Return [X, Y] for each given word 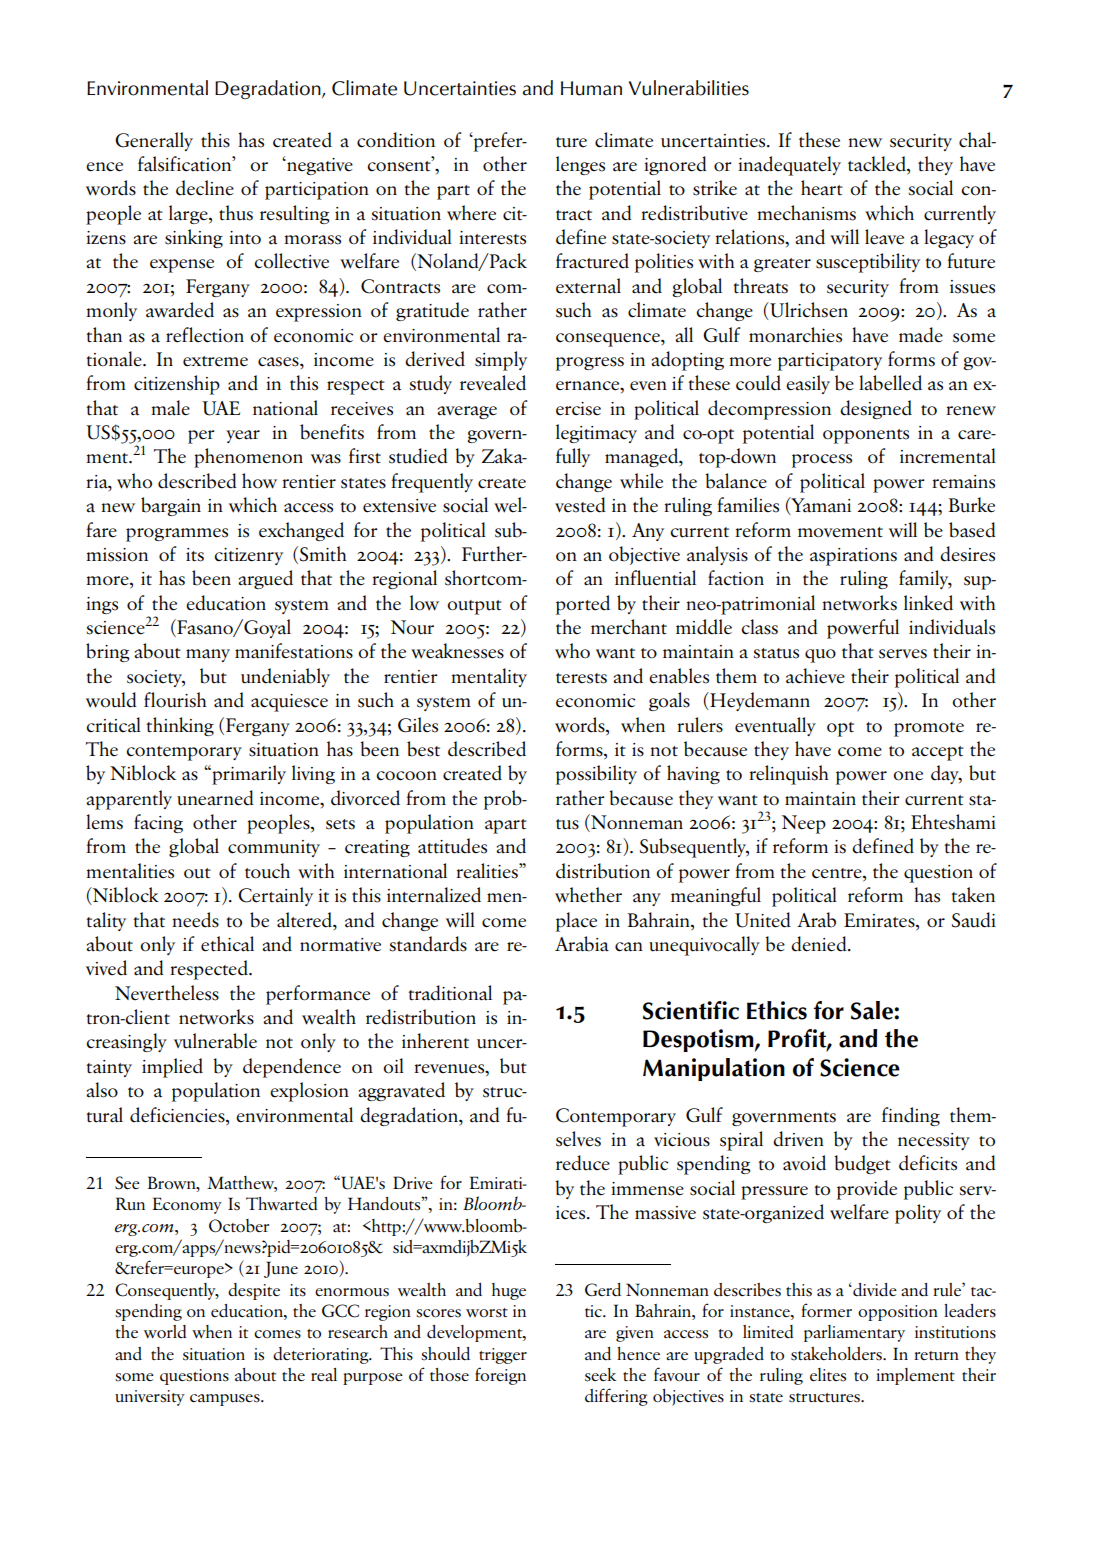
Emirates [880, 920]
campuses [226, 1400]
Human [591, 88]
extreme [215, 361]
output [474, 607]
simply [501, 361]
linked [928, 603]
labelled [890, 383]
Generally [154, 141]
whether [588, 895]
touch [267, 871]
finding [911, 1116]
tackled [878, 165]
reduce [583, 1163]
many [208, 655]
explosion [309, 1092]
